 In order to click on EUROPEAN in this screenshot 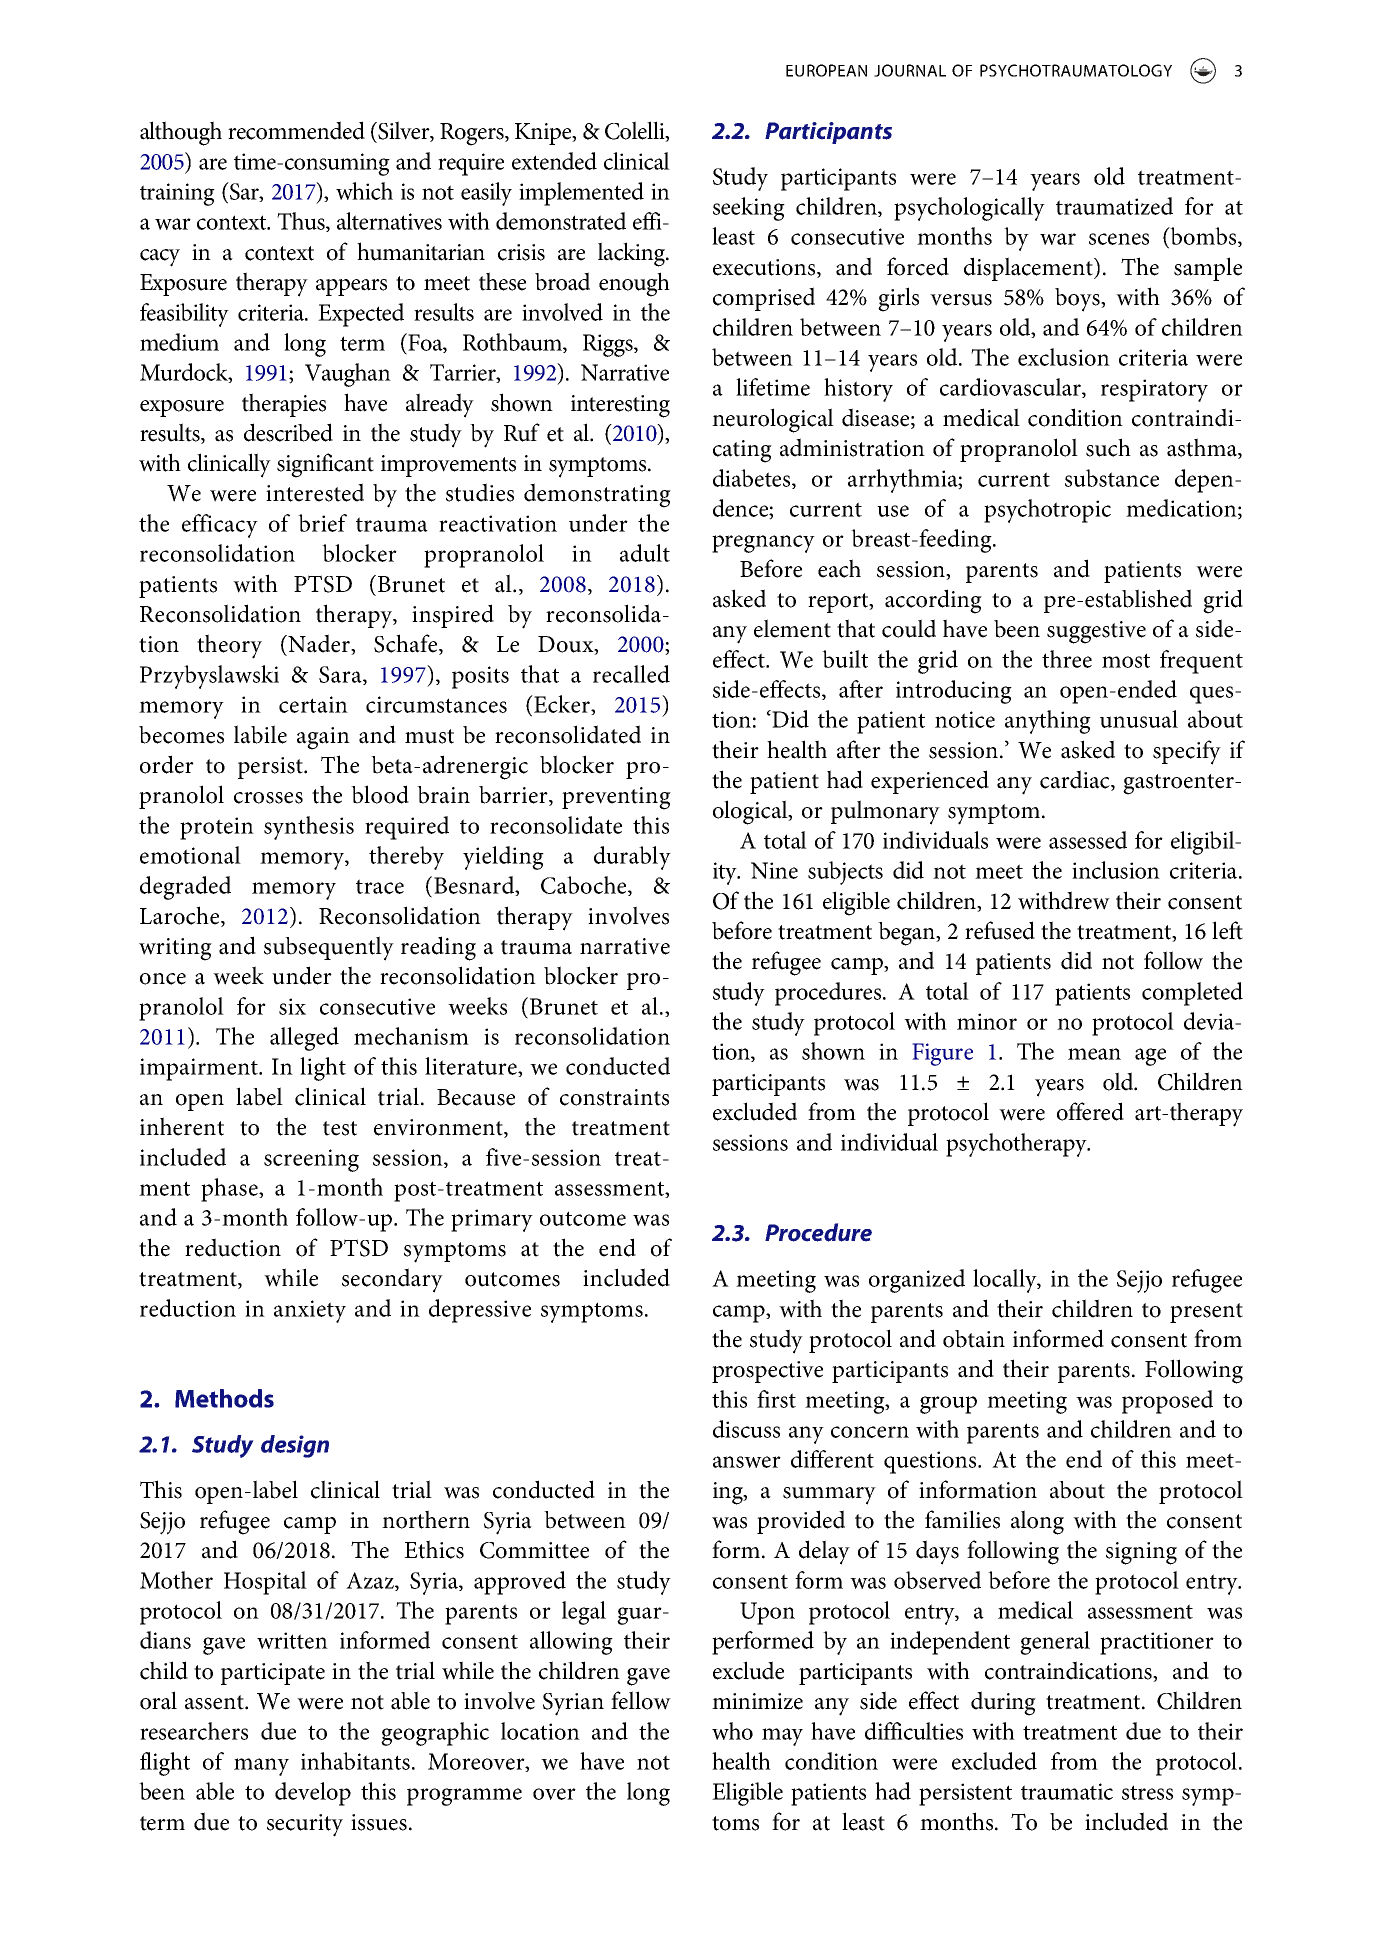, I will do `click(826, 70)`.
